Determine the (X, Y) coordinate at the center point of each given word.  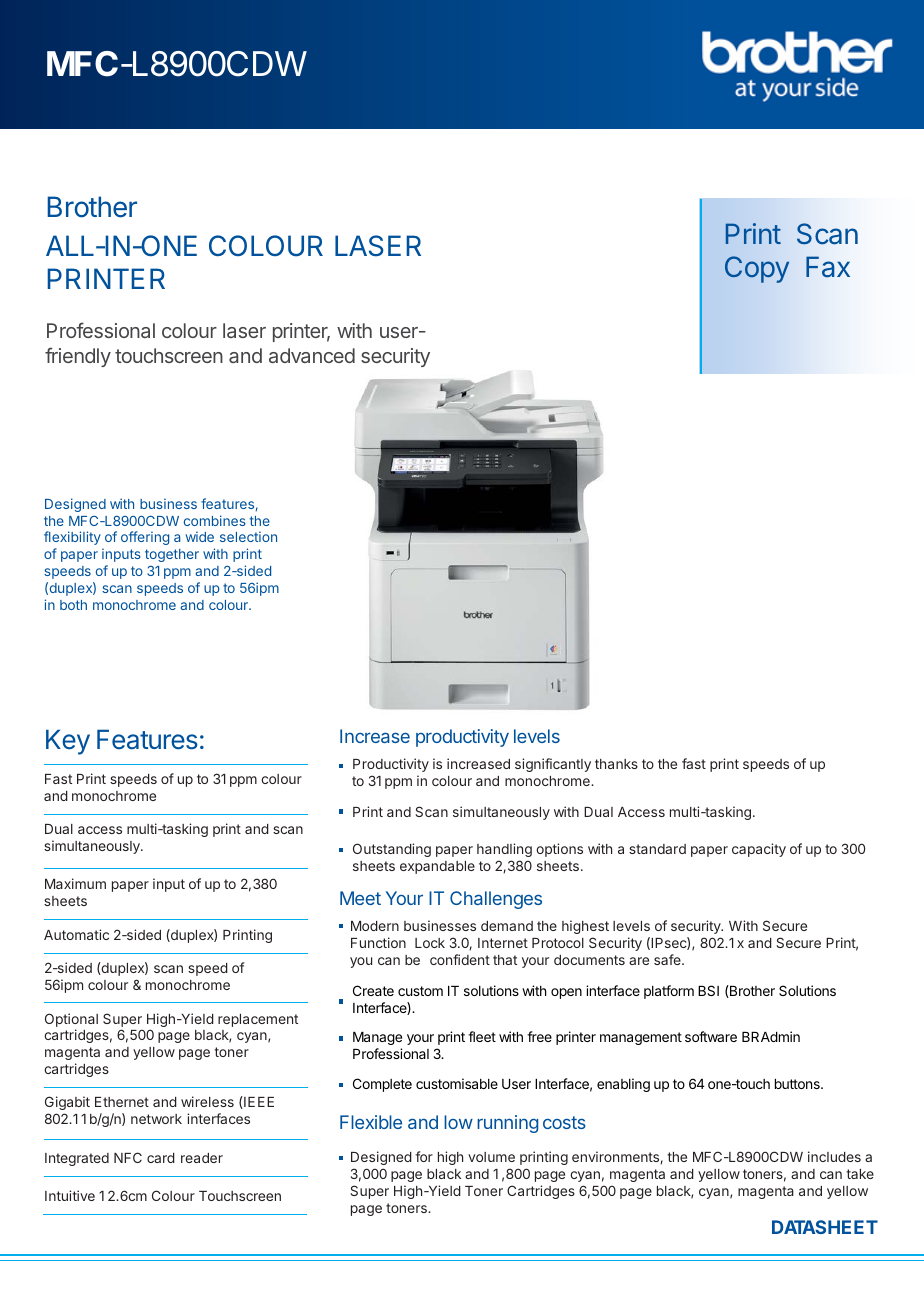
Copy (757, 269)
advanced (312, 355)
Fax (828, 267)
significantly (553, 765)
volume (491, 1157)
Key (68, 742)
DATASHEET (825, 1227)
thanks (616, 764)
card (161, 1158)
